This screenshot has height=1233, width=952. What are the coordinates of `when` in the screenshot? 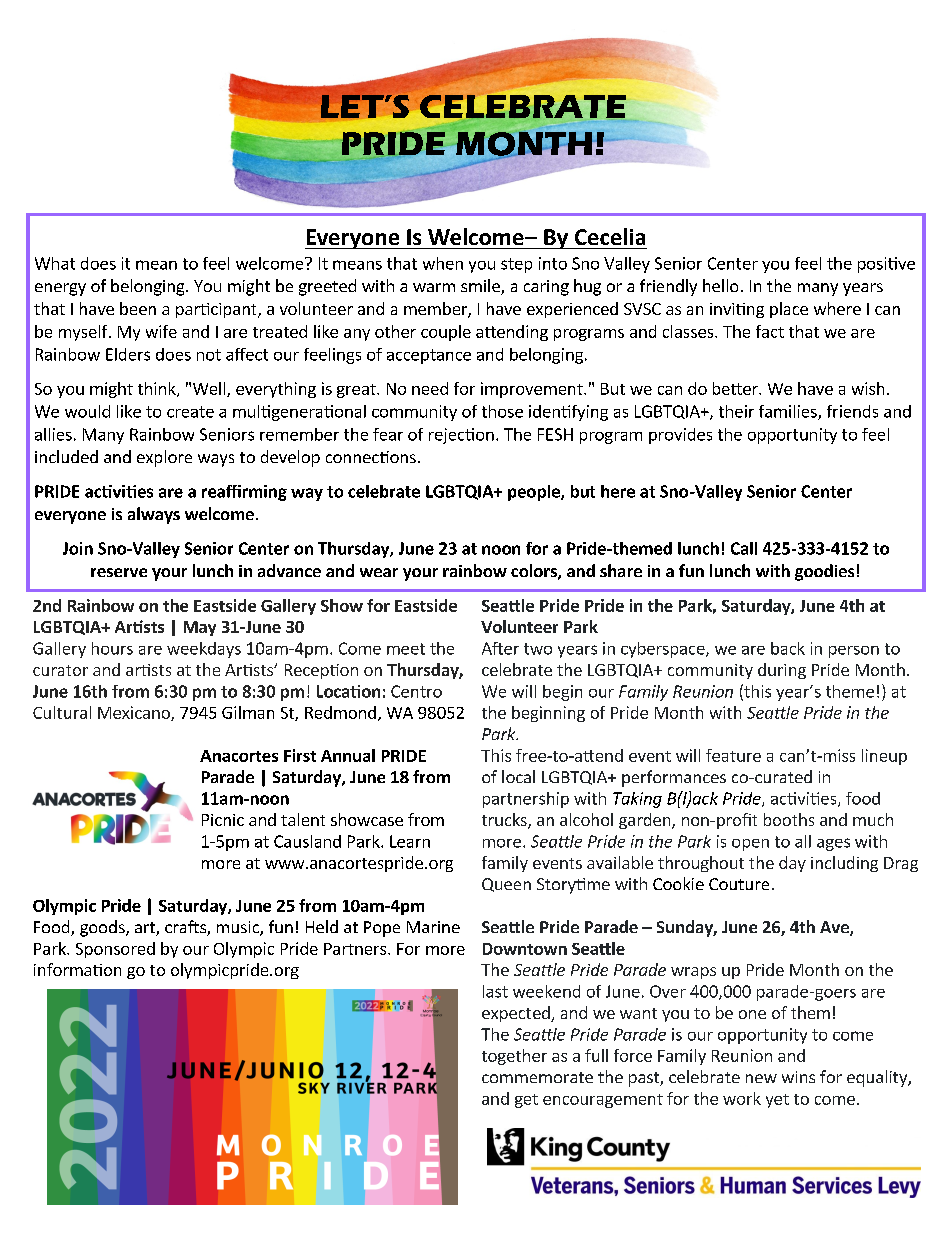 It's located at (443, 263).
